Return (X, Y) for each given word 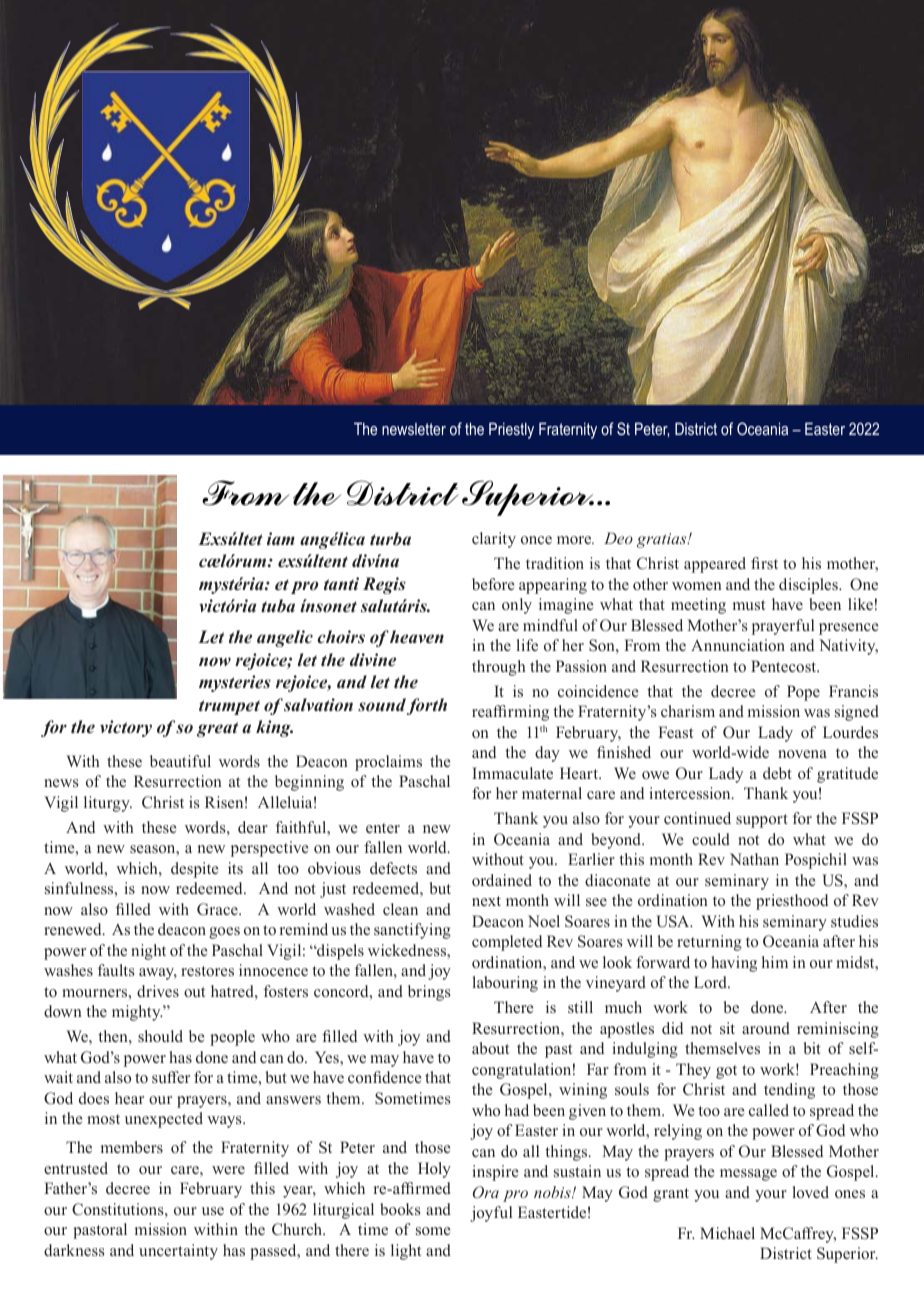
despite (195, 870)
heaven (417, 636)
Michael (727, 1233)
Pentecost (785, 666)
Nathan (754, 859)
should (160, 1036)
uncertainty (178, 1252)
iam (281, 539)
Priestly (511, 430)
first (764, 563)
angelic (285, 638)
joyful (491, 1214)
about (490, 1048)
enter (383, 828)
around (766, 1028)
